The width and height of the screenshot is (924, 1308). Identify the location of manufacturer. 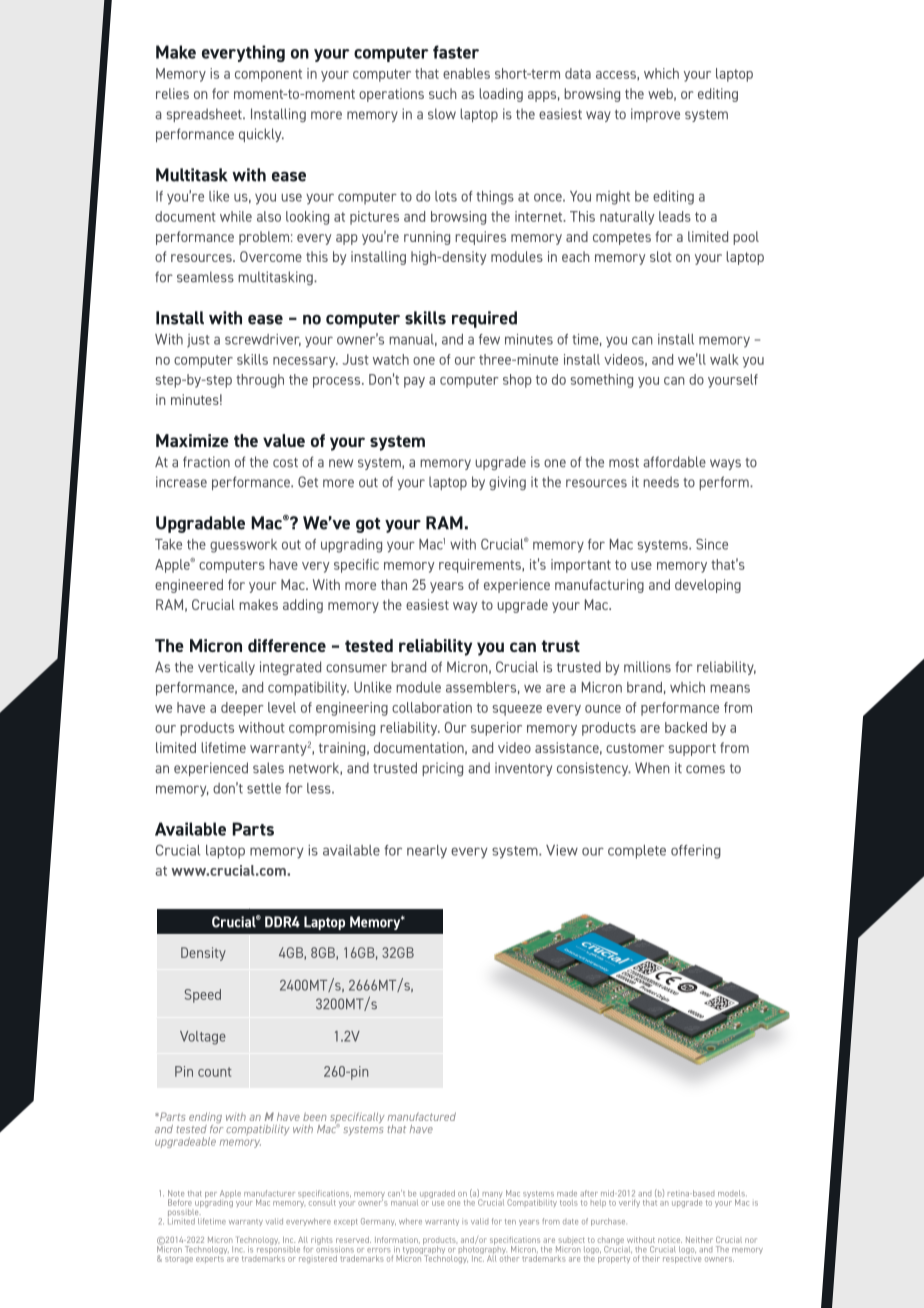
(269, 1193).
